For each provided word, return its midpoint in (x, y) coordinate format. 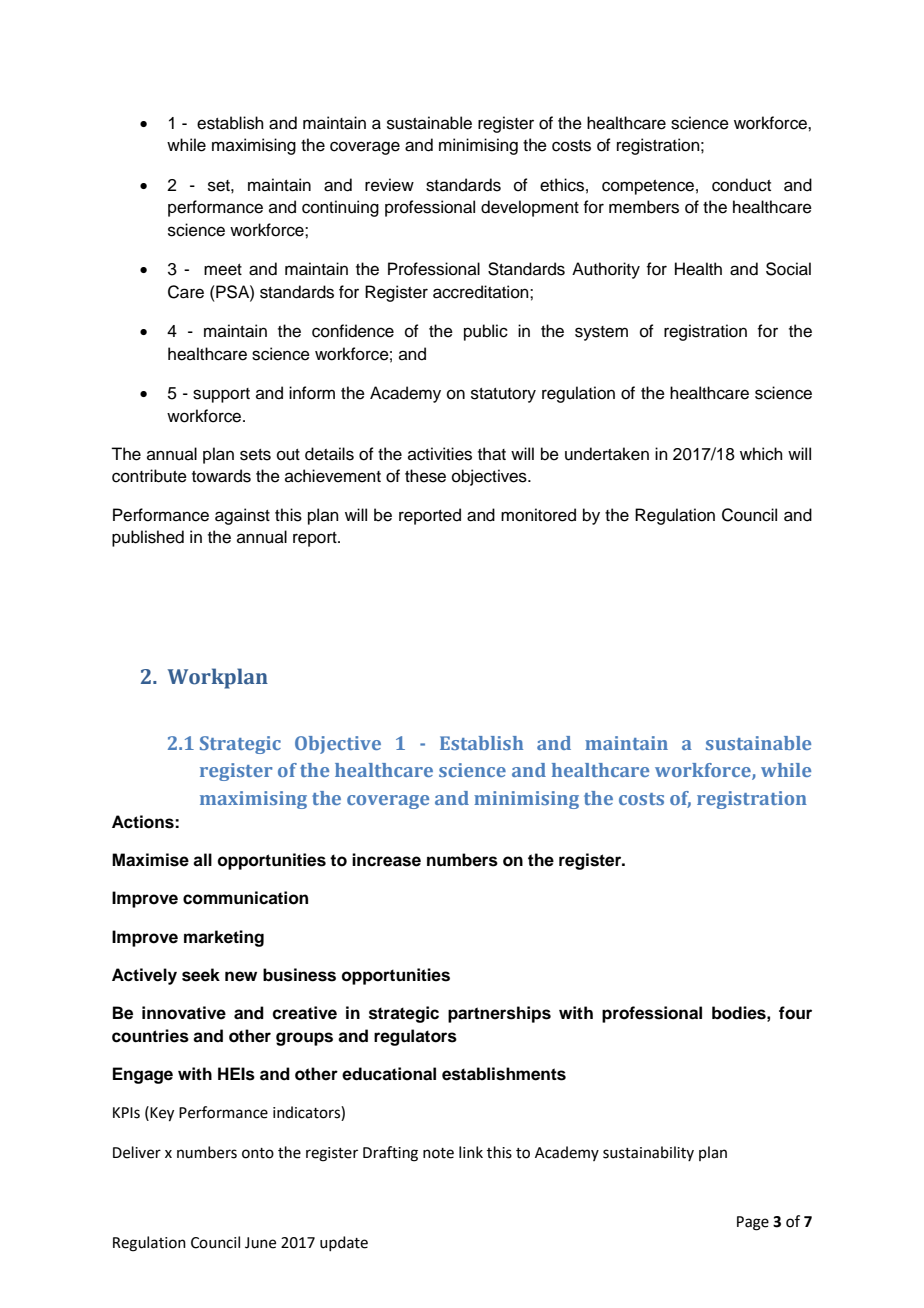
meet (223, 270)
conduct (741, 185)
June (260, 1243)
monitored (538, 515)
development (530, 208)
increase (386, 860)
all (202, 860)
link (471, 1152)
